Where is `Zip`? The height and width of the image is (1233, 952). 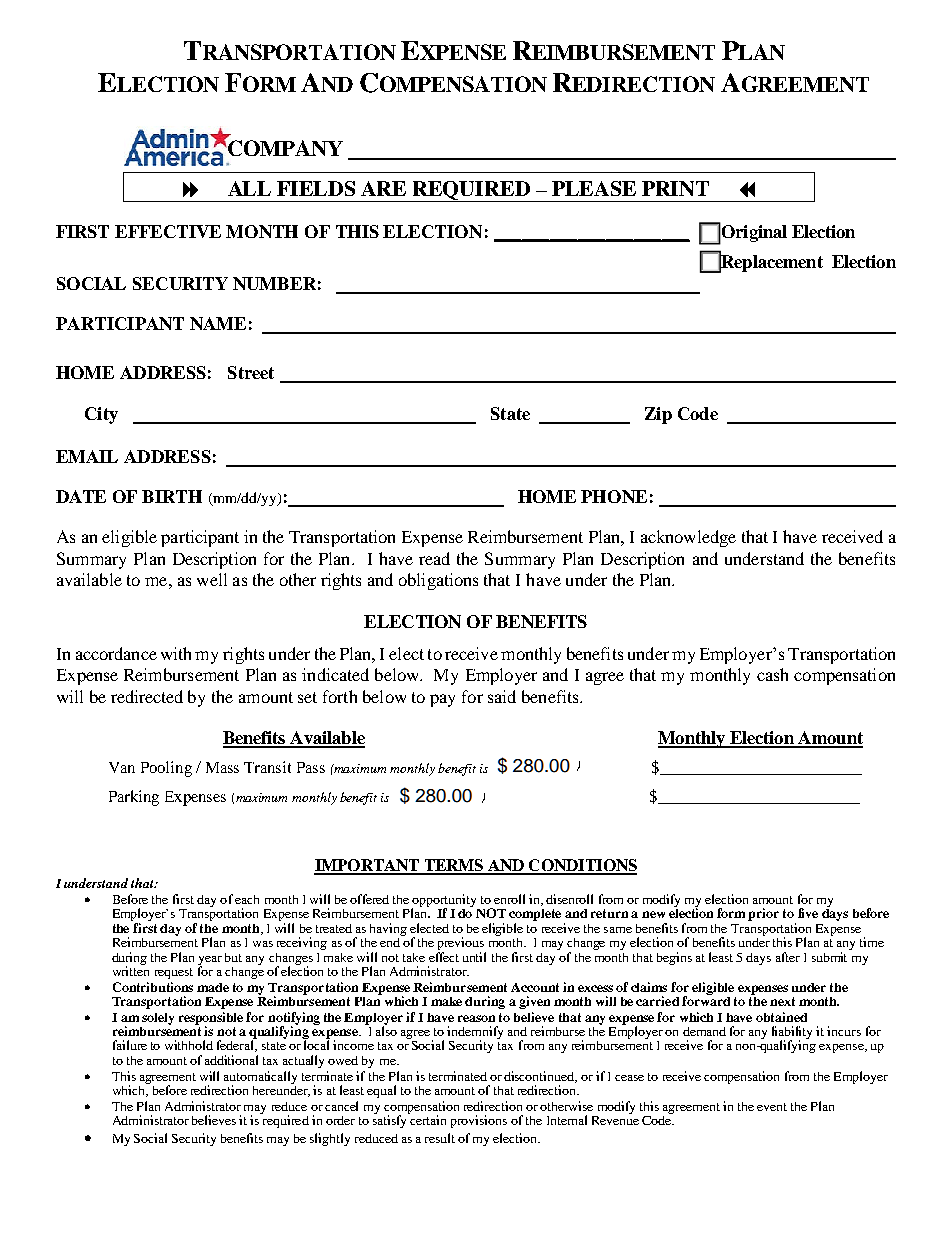
Zip is located at coordinates (658, 415).
